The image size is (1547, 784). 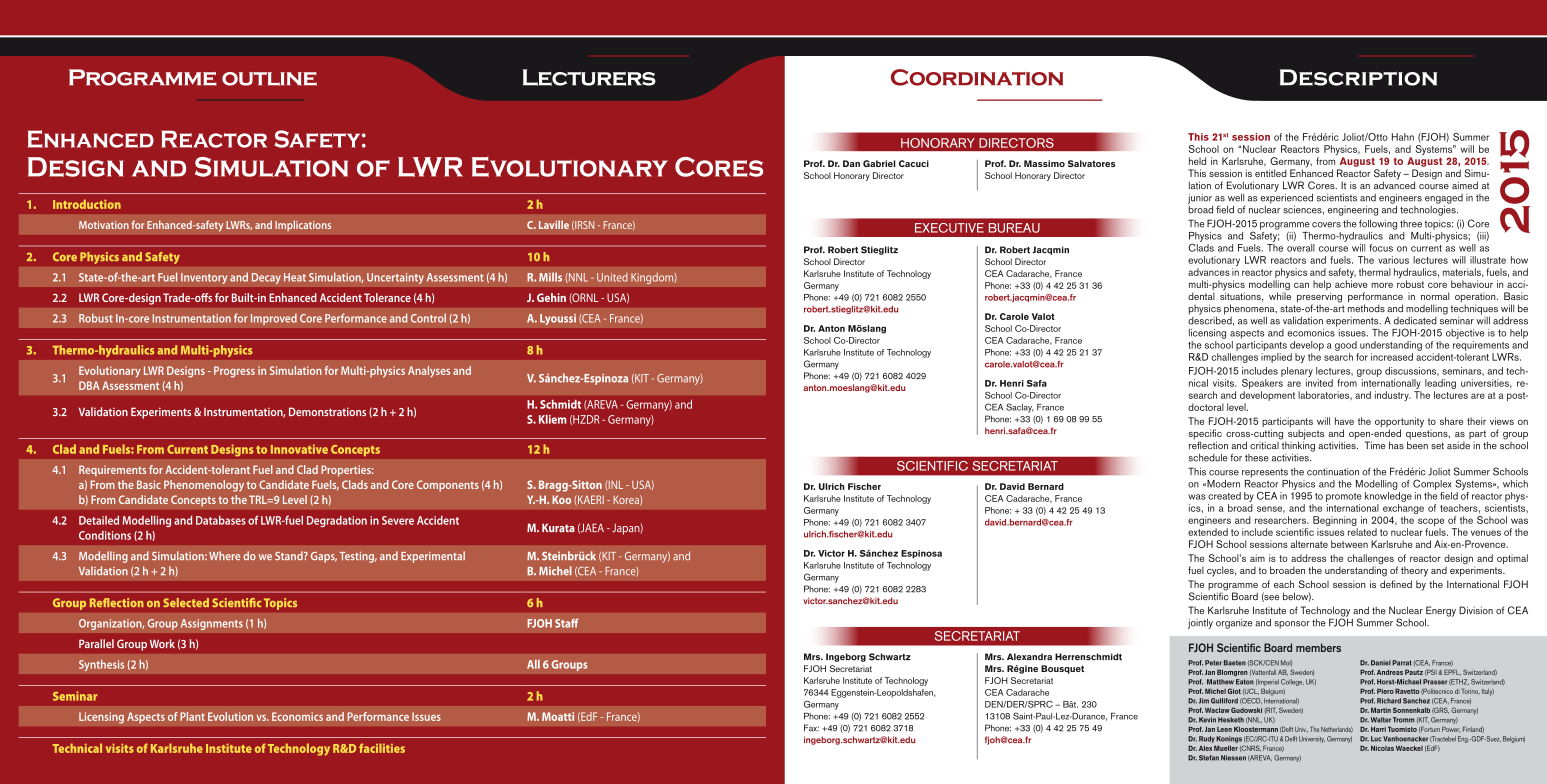 What do you see at coordinates (269, 79) in the screenshot?
I see `outline` at bounding box center [269, 79].
